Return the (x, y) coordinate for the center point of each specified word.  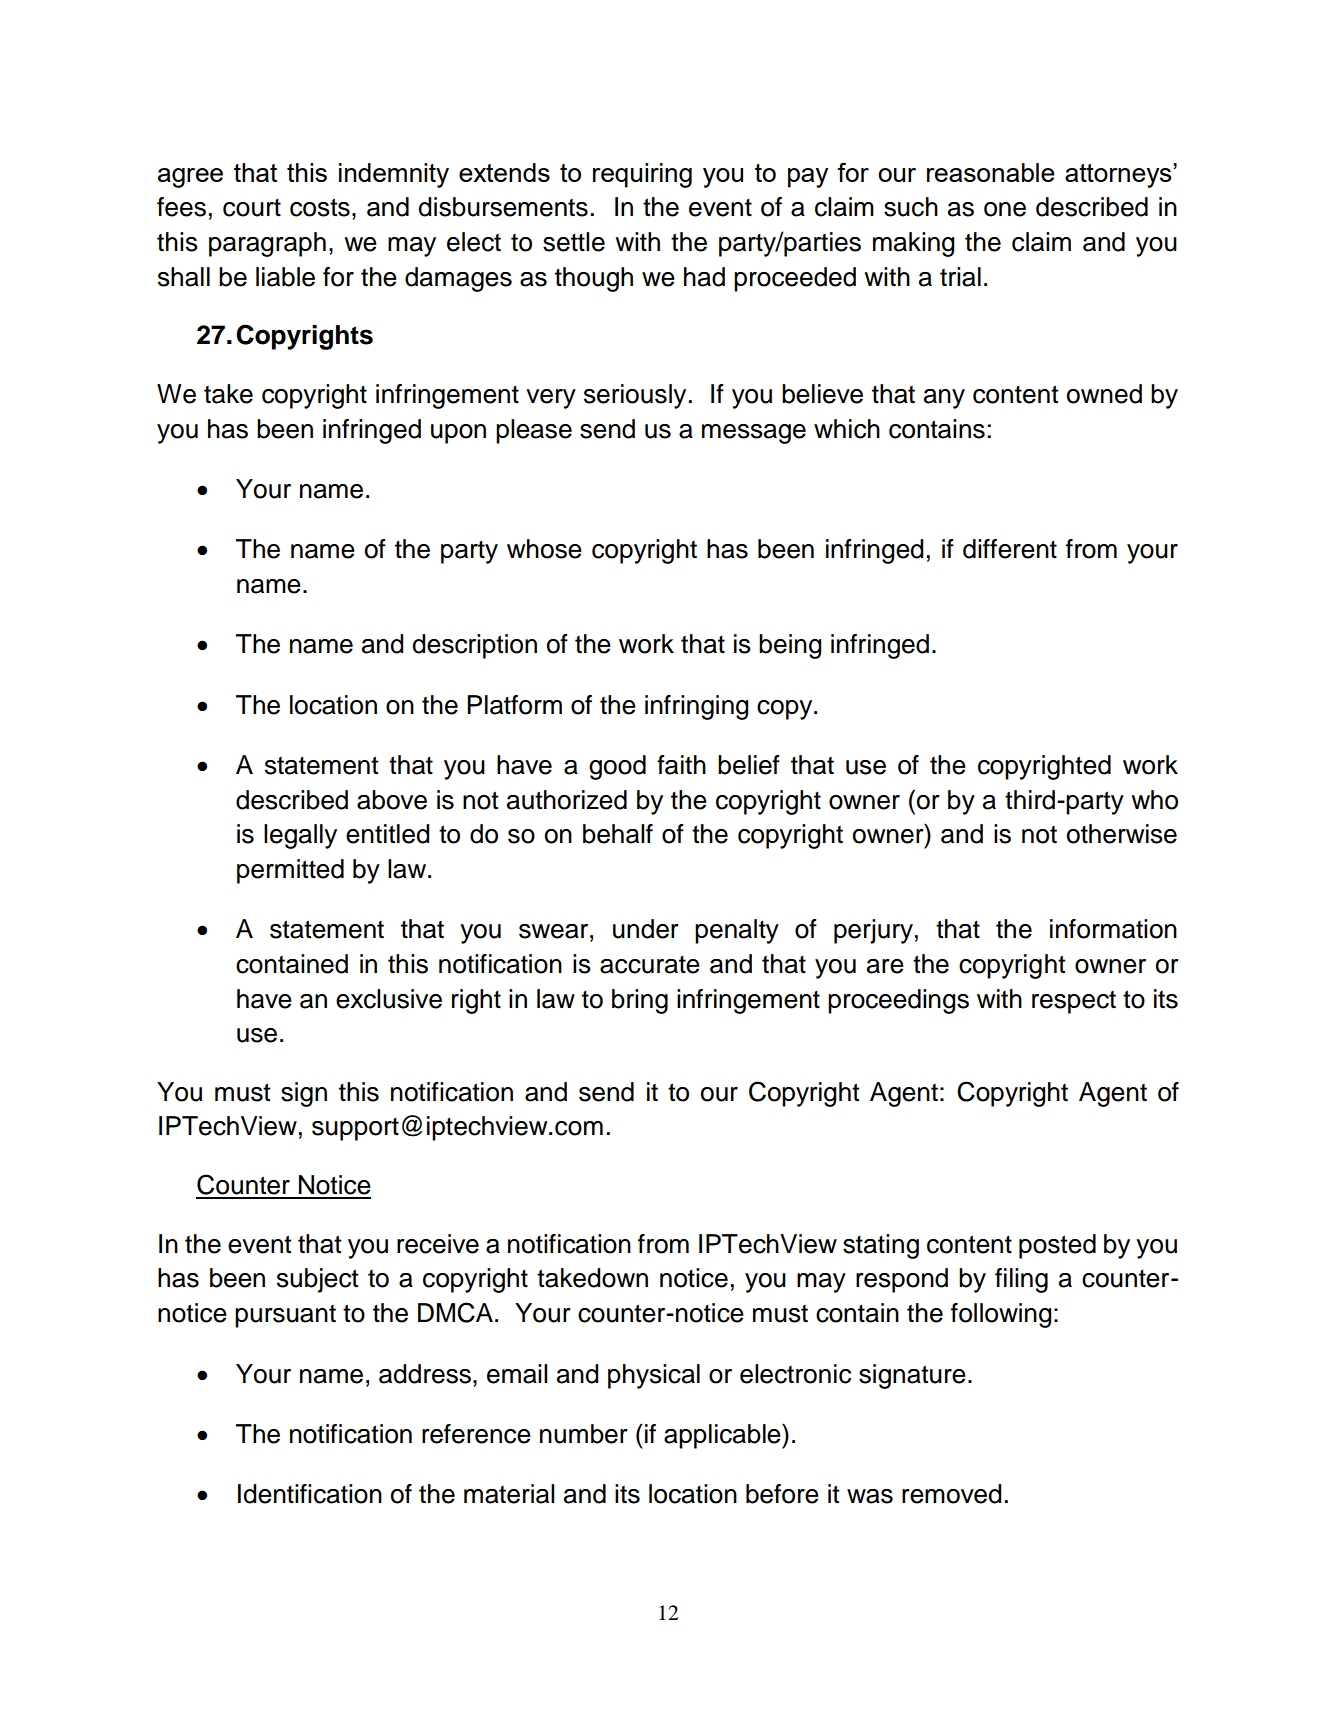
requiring (642, 175)
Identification (310, 1494)
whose (544, 549)
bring (640, 1001)
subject (317, 1280)
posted (1057, 1246)
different (1010, 549)
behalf (618, 834)
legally (300, 836)
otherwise (1122, 834)
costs (320, 207)
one (1005, 209)
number (584, 1434)
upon (458, 434)
